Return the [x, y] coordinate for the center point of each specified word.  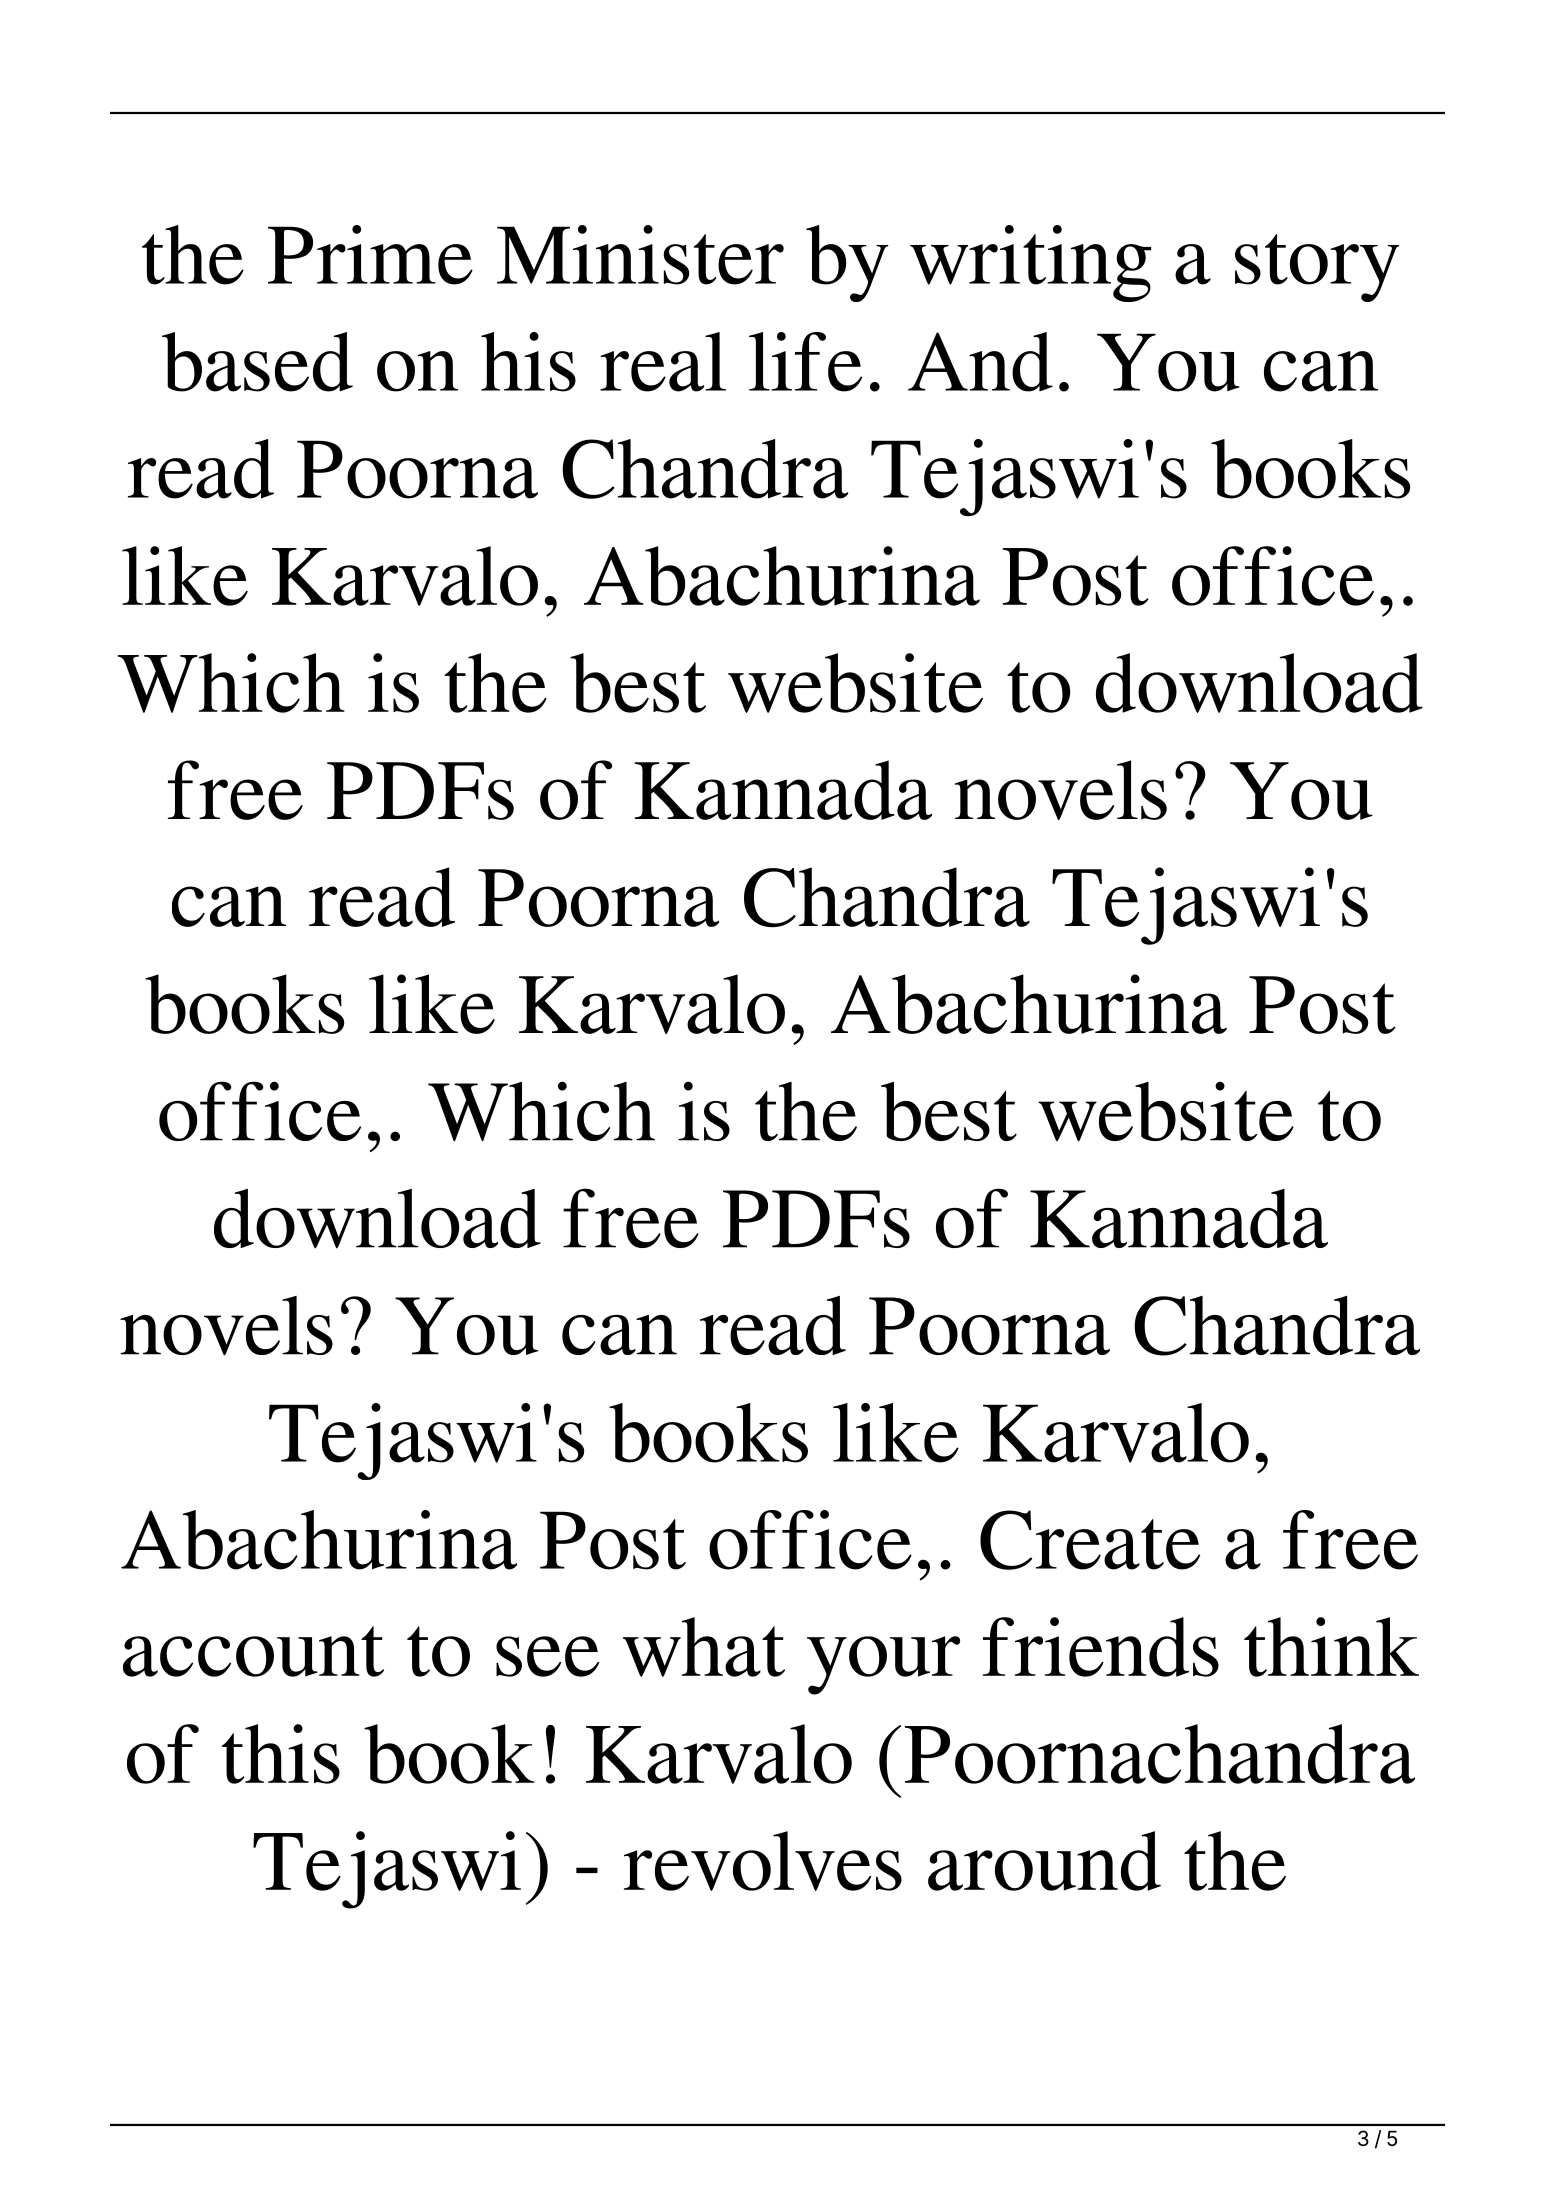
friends [1101, 1647]
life [805, 362]
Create [1090, 1540]
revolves [763, 1861]
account [253, 1651]
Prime [370, 255]
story [1317, 268]
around [1044, 1861]
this [281, 1754]
